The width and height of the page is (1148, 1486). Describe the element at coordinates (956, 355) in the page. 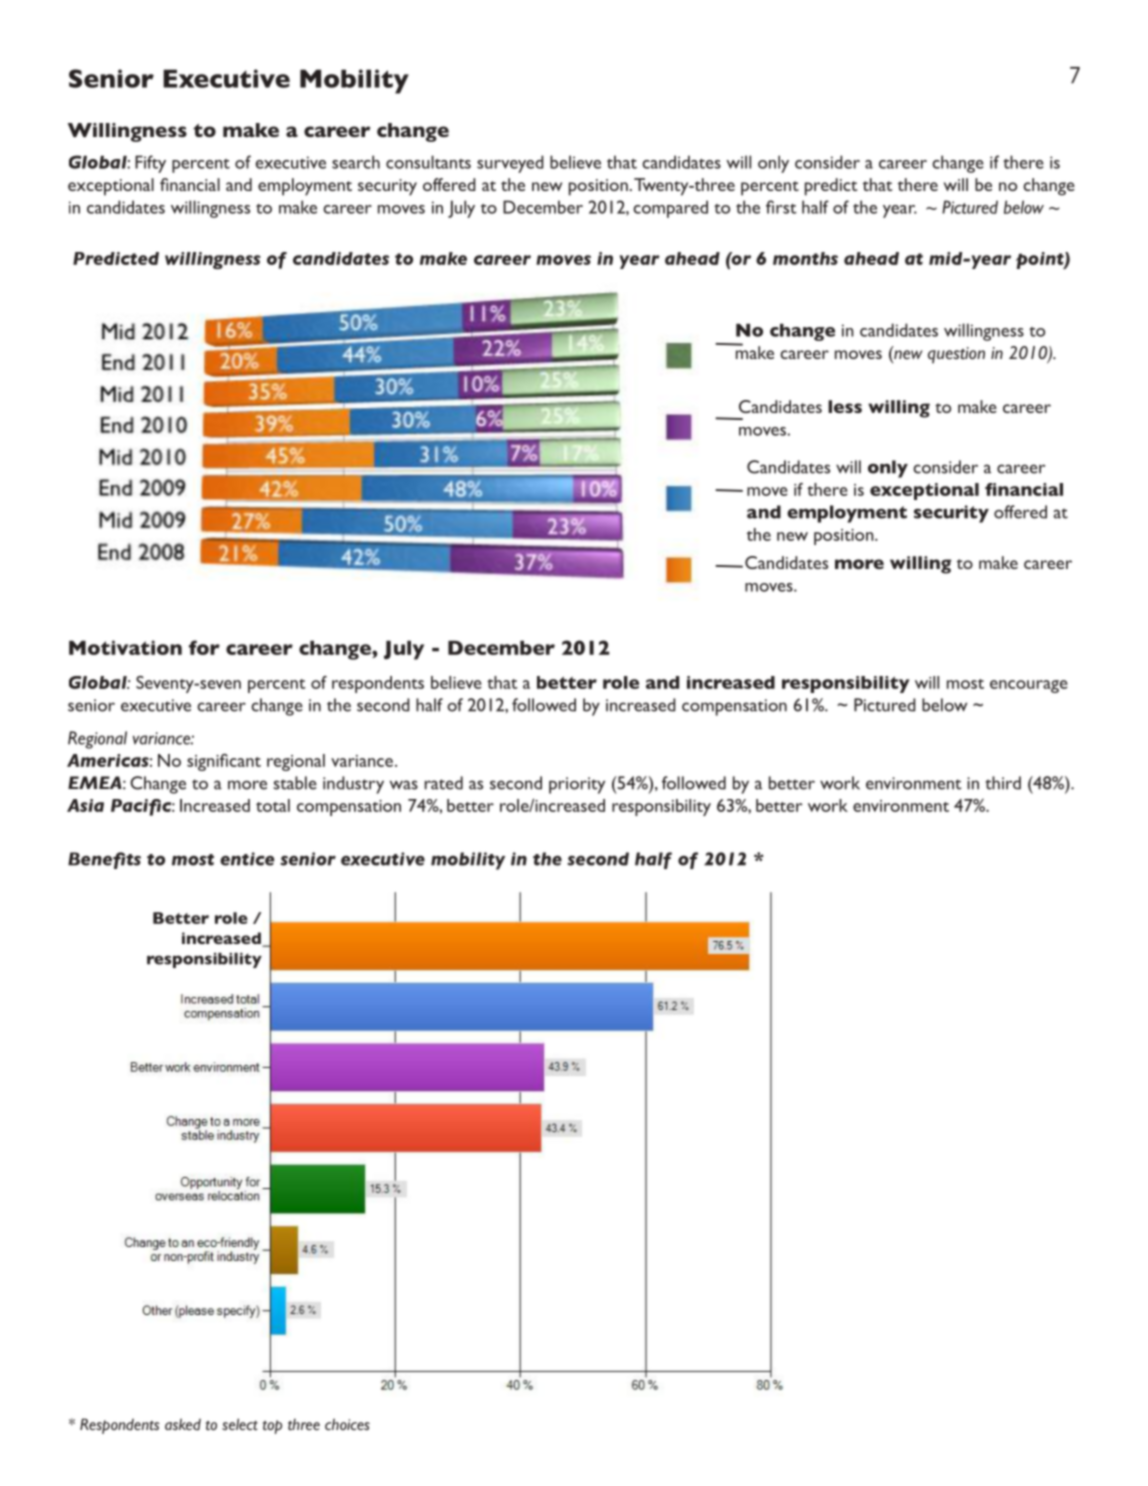

I see `question` at that location.
